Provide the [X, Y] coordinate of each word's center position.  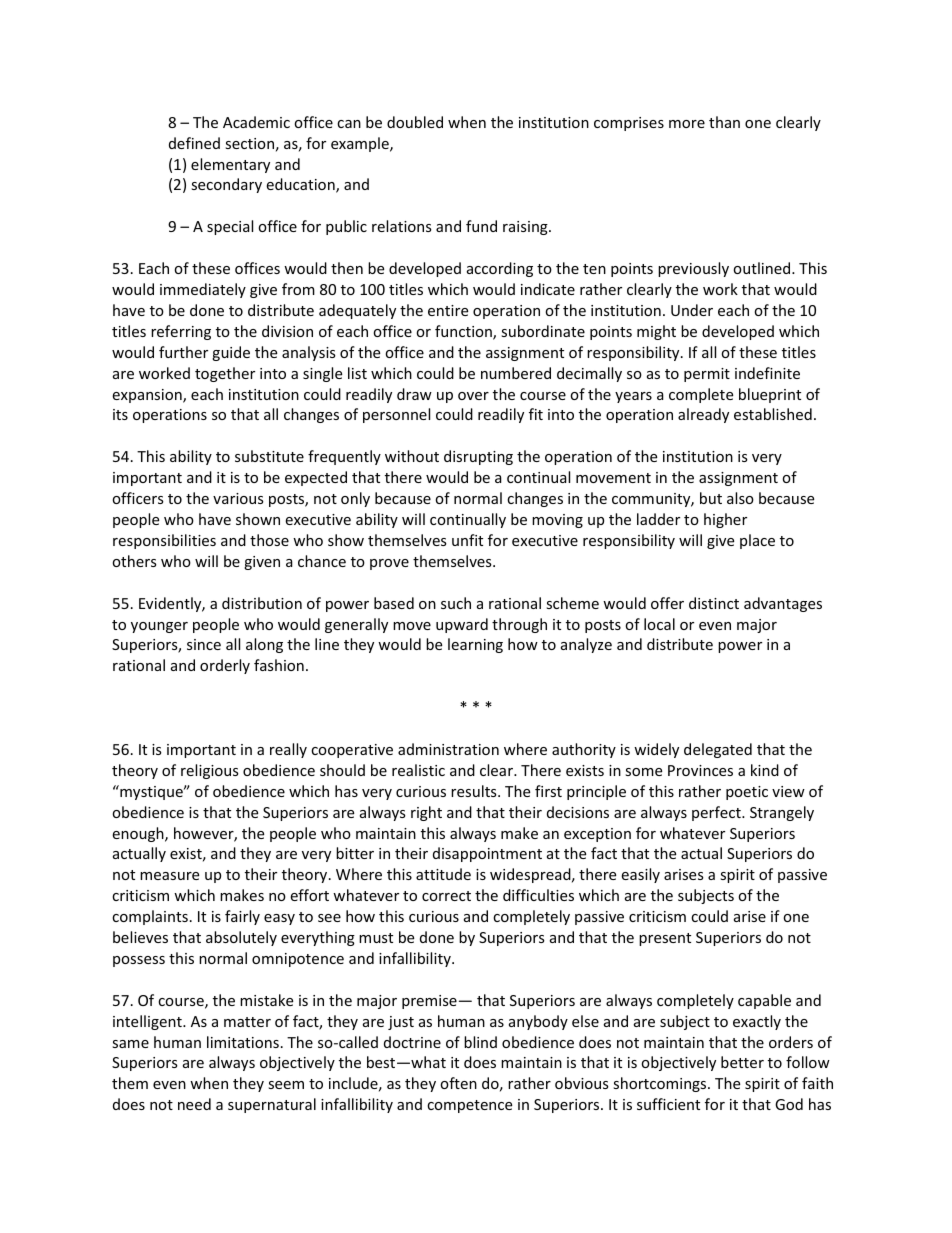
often [458, 1083]
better [742, 1062]
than [724, 122]
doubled [415, 122]
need [194, 1104]
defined [194, 143]
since [204, 644]
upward [462, 625]
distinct [714, 603]
